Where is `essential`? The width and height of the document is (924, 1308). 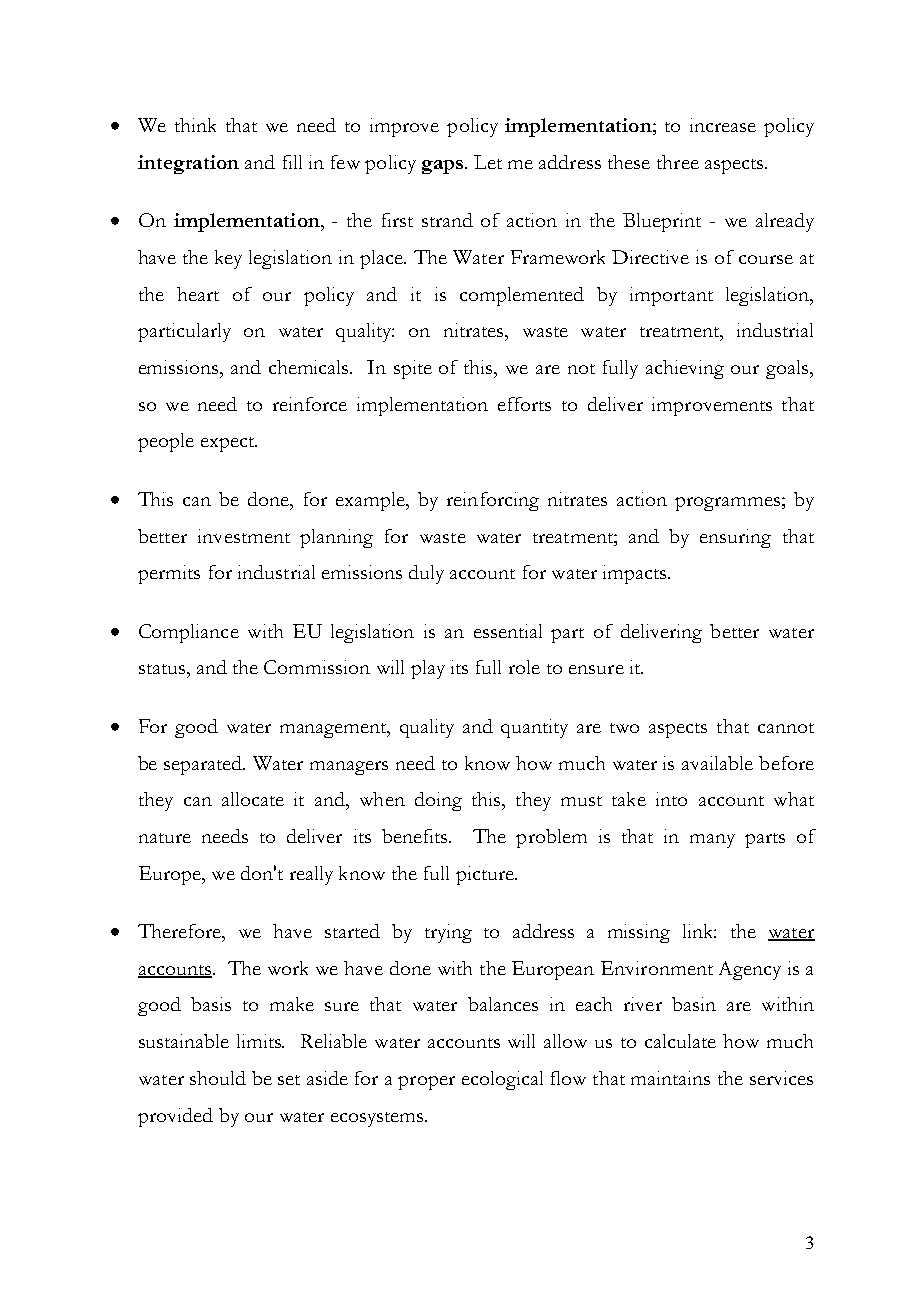
essential is located at coordinates (508, 631).
